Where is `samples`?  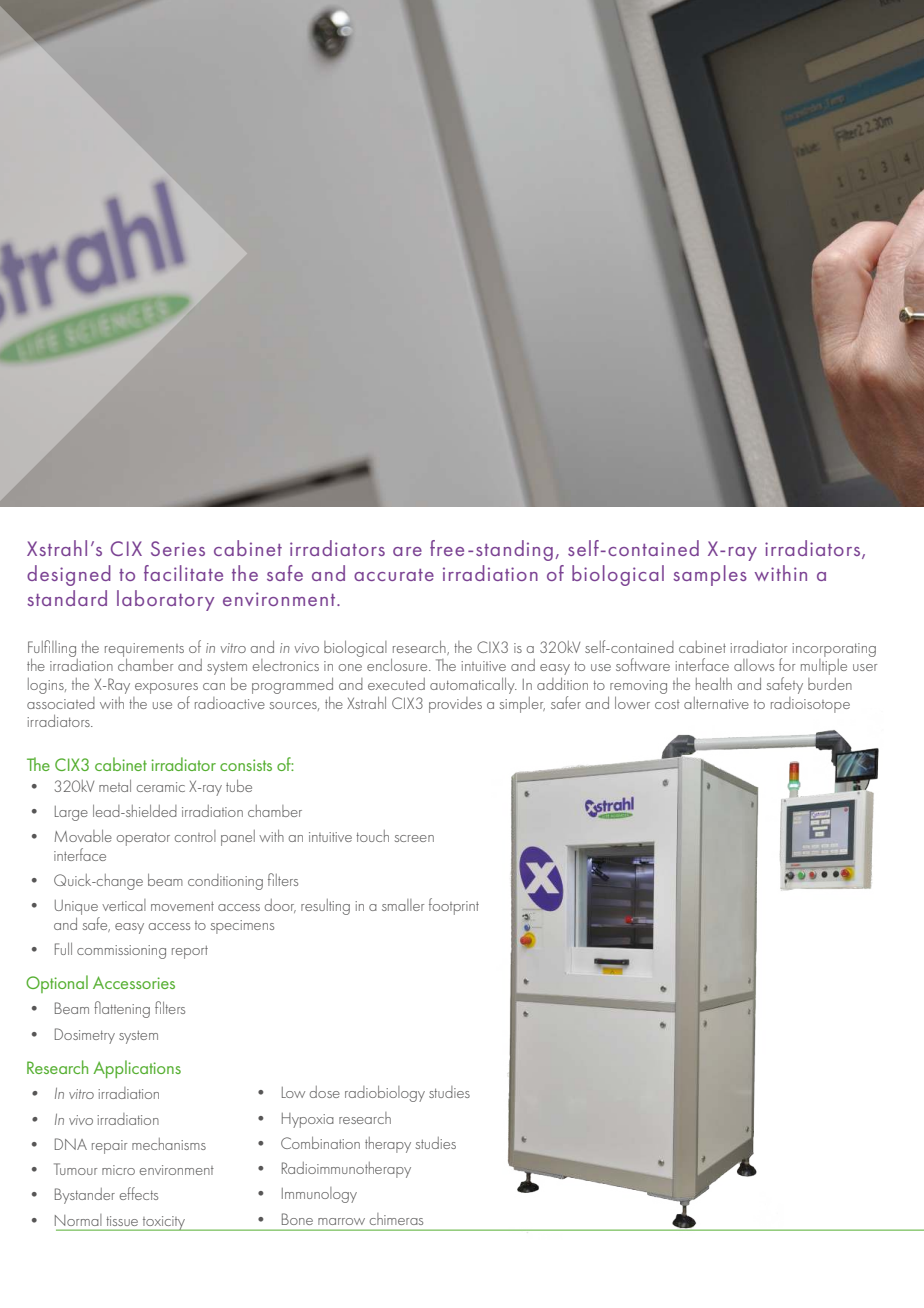
samples is located at coordinates (710, 575).
